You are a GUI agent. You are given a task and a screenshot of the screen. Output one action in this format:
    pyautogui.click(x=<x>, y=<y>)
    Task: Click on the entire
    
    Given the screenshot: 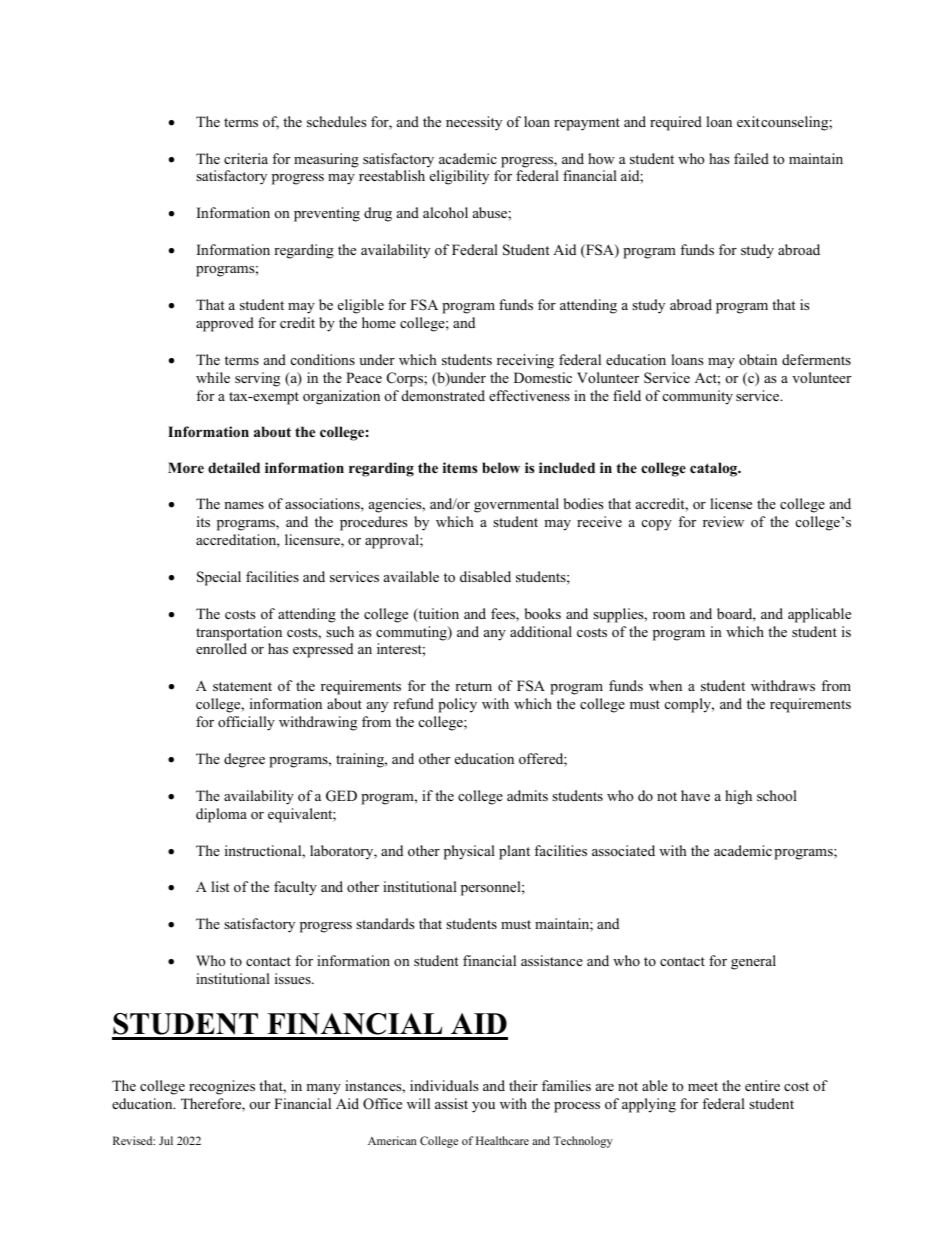 What is the action you would take?
    pyautogui.click(x=762, y=1085)
